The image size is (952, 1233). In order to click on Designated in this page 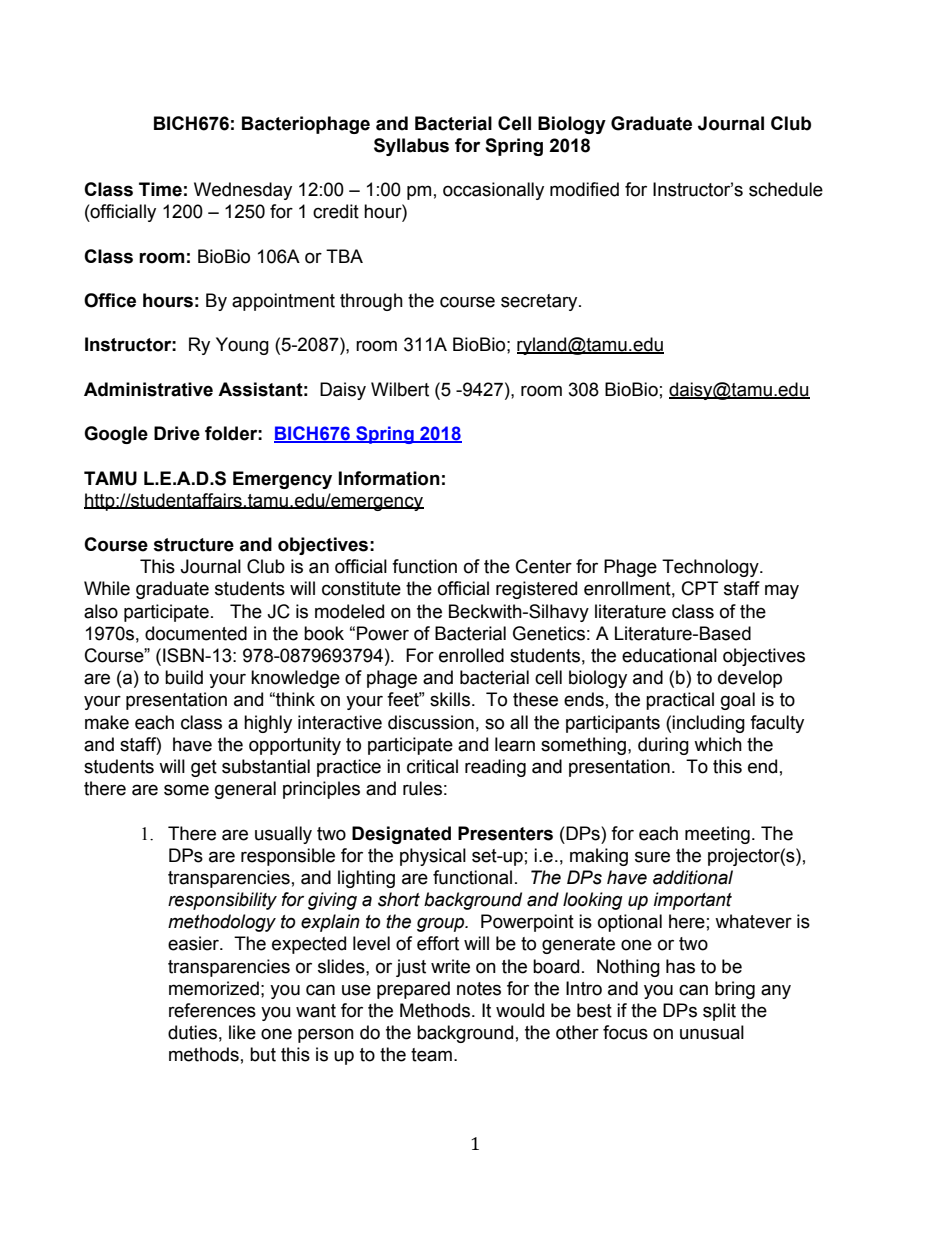, I will do `click(401, 835)`.
